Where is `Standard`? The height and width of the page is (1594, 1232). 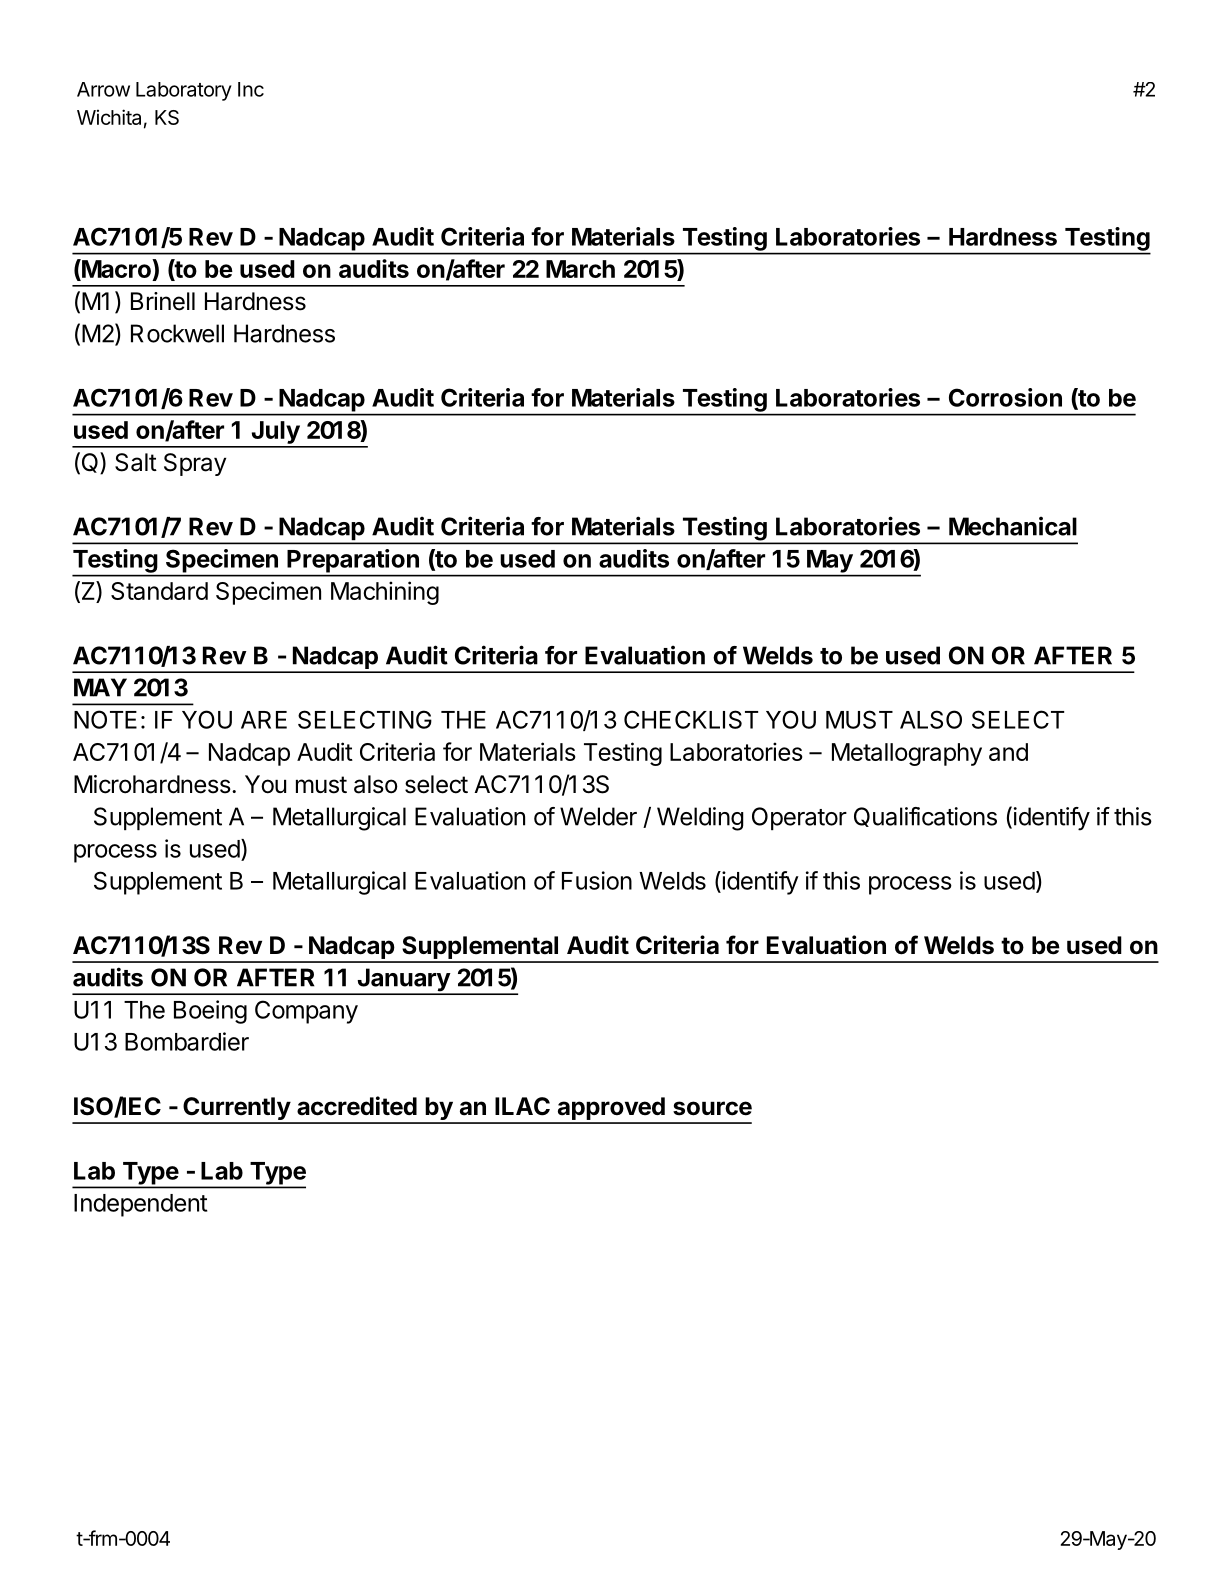 Standard is located at coordinates (159, 591).
